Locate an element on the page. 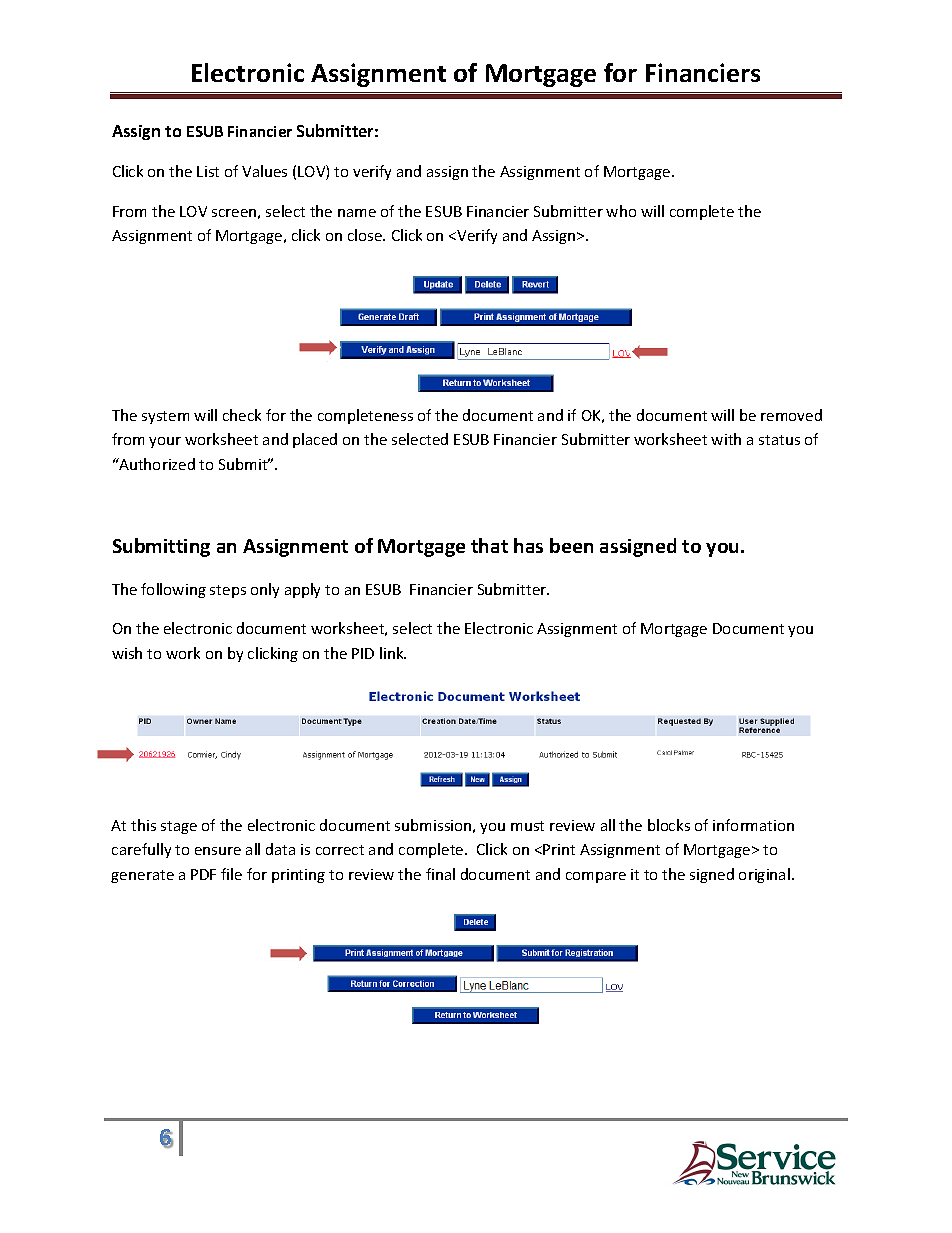  been is located at coordinates (571, 545).
